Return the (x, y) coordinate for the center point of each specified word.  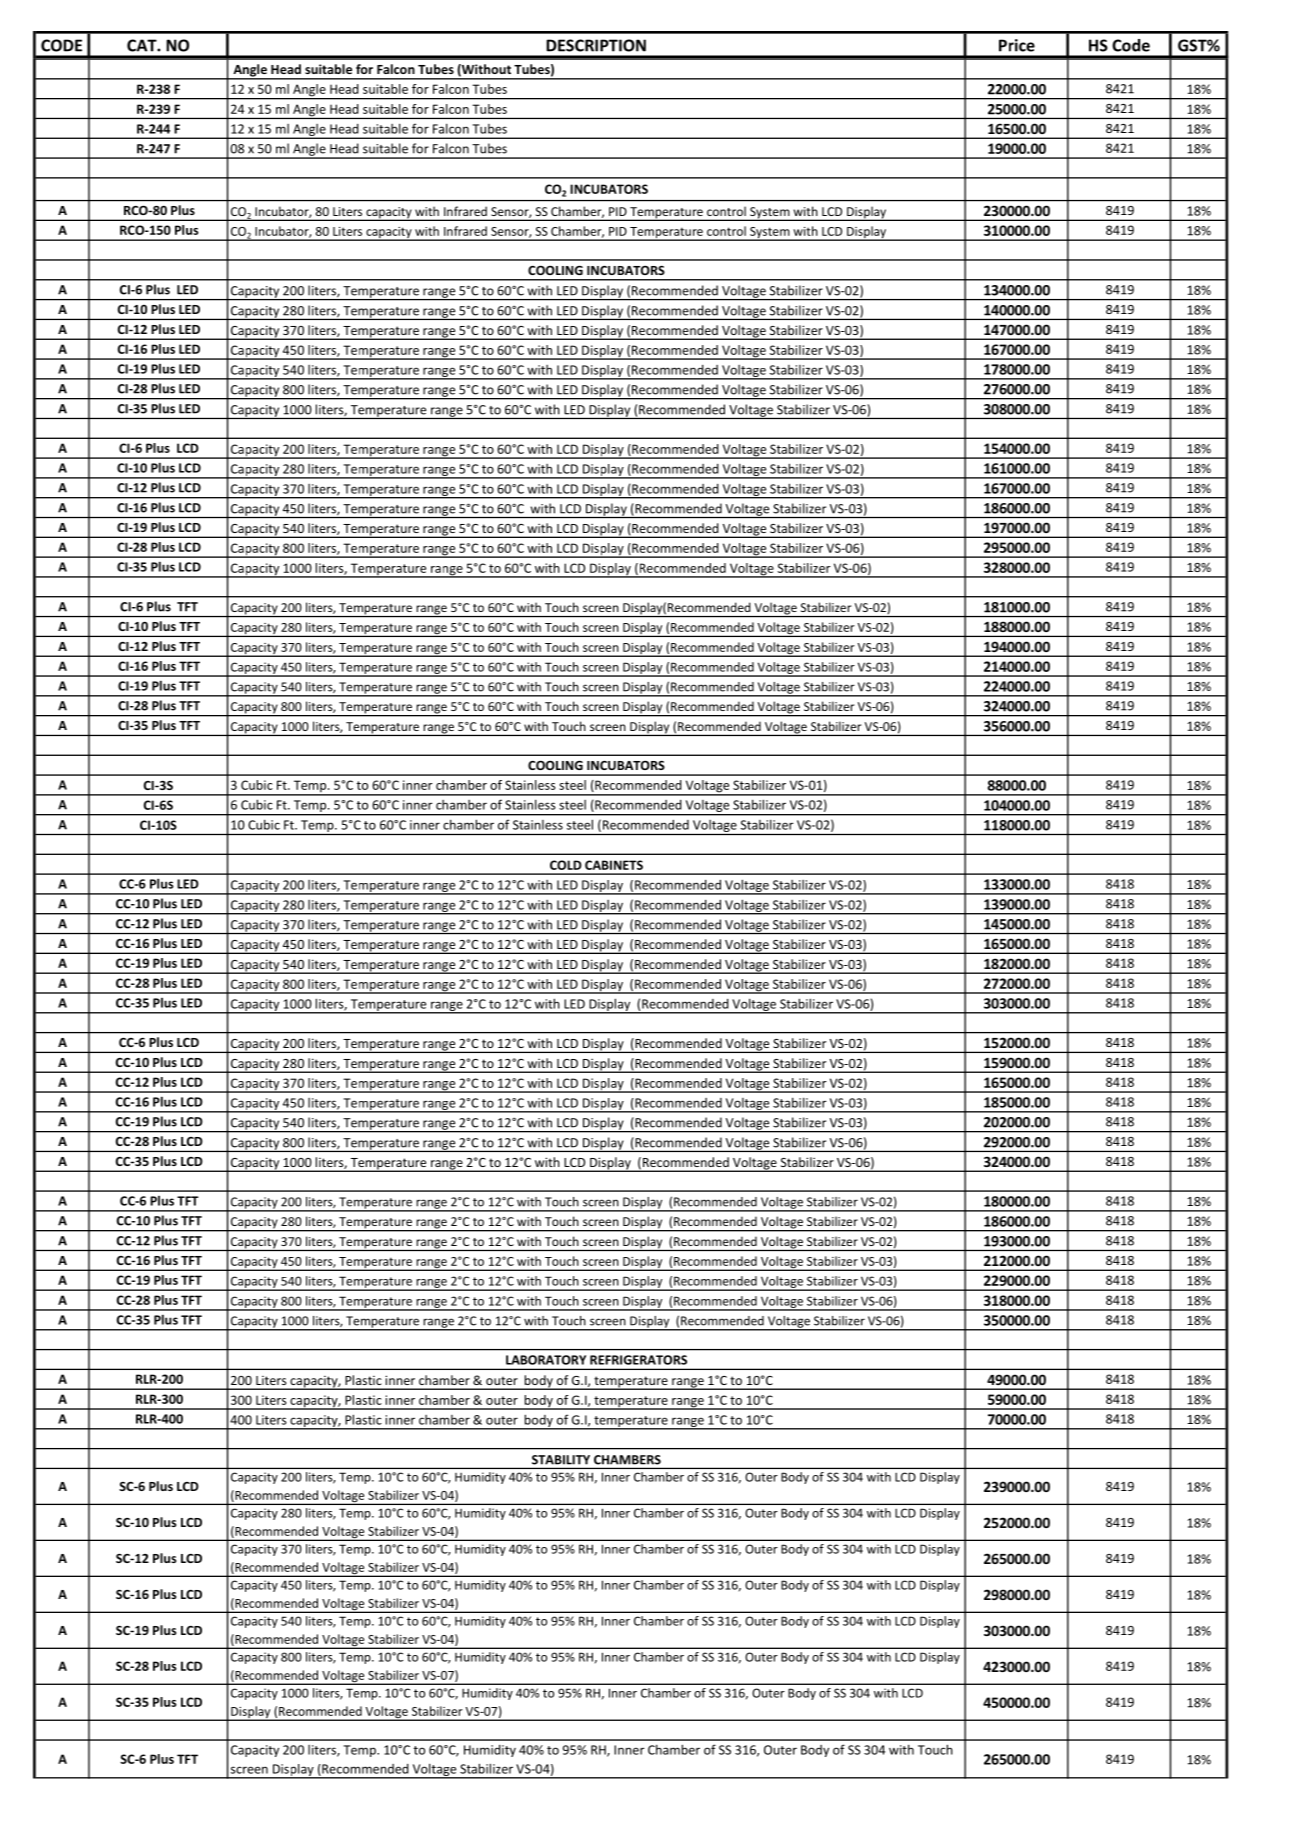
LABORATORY (546, 1360)
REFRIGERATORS (638, 1360)
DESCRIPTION (596, 45)
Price (1017, 45)
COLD (566, 865)
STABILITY (561, 1460)
